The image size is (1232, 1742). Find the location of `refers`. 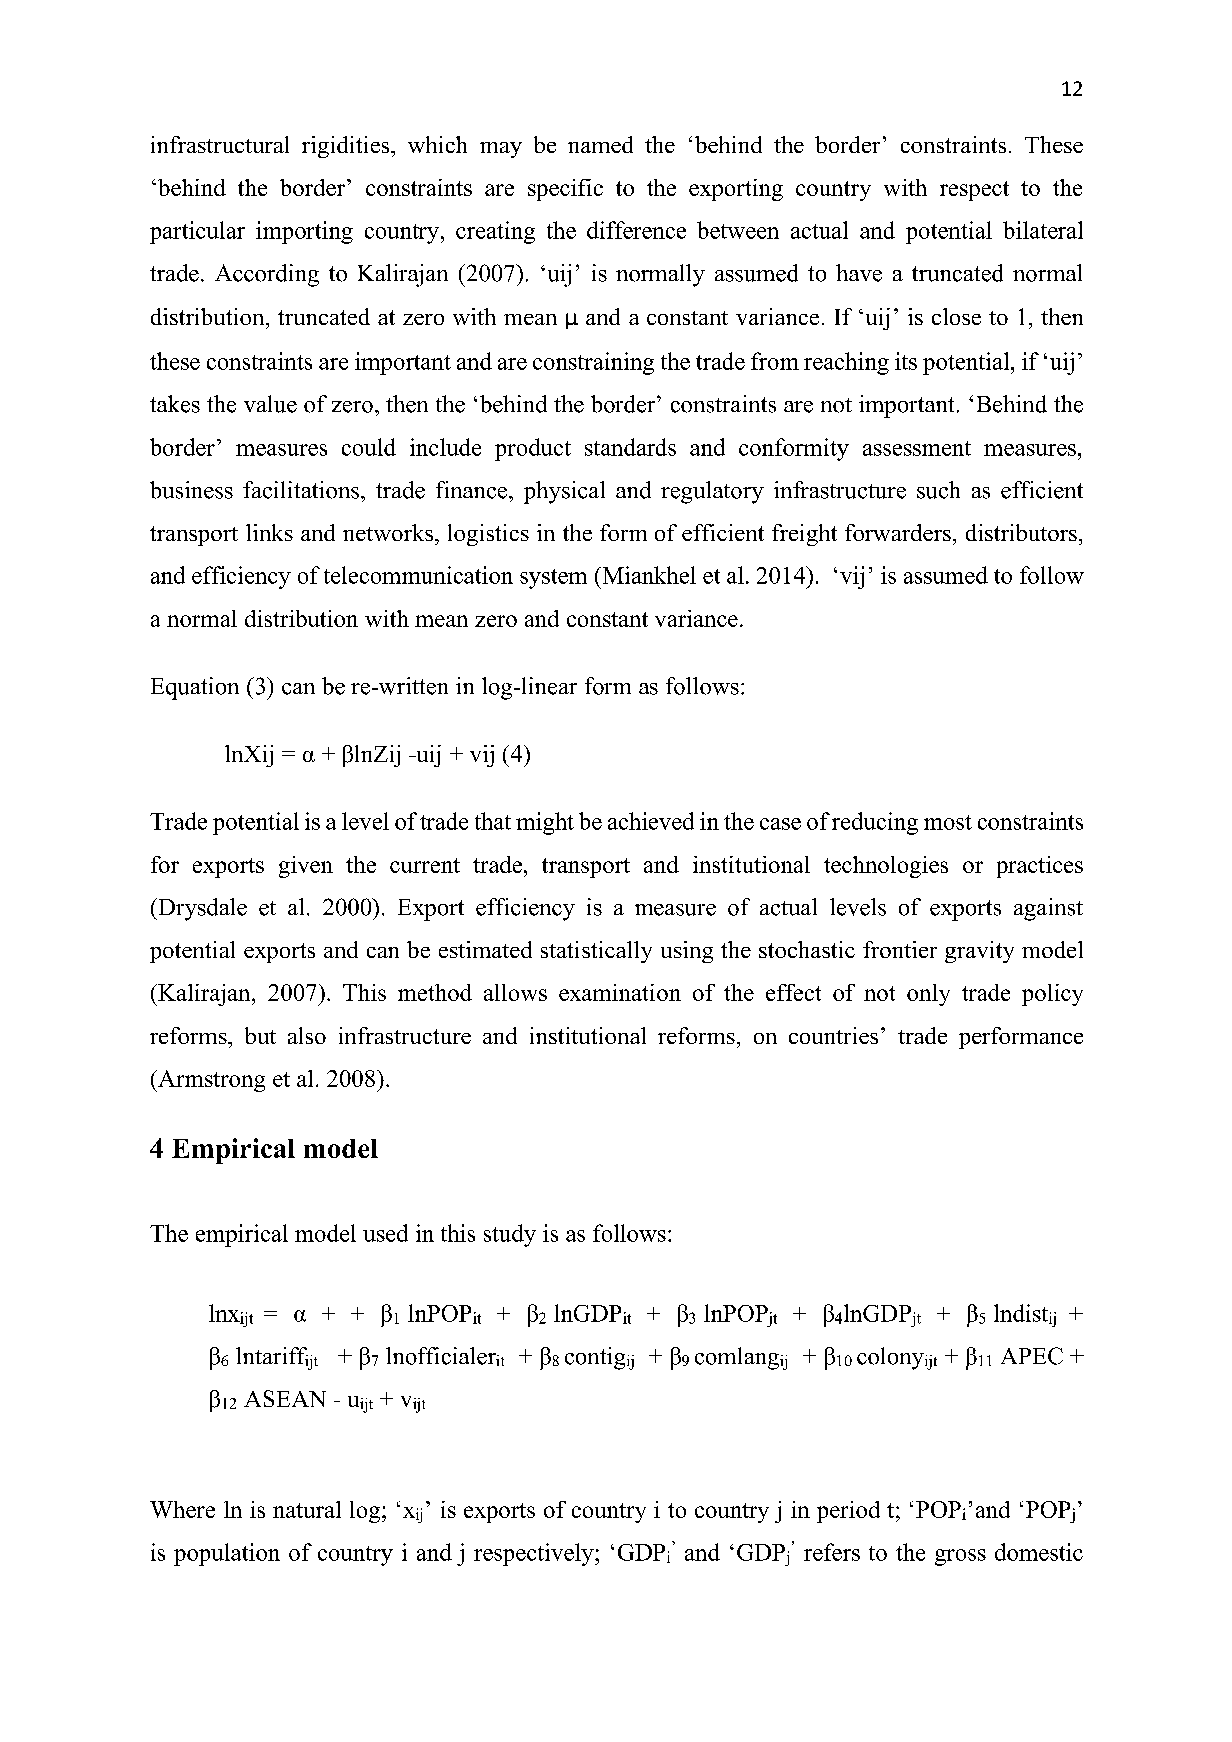

refers is located at coordinates (832, 1552).
